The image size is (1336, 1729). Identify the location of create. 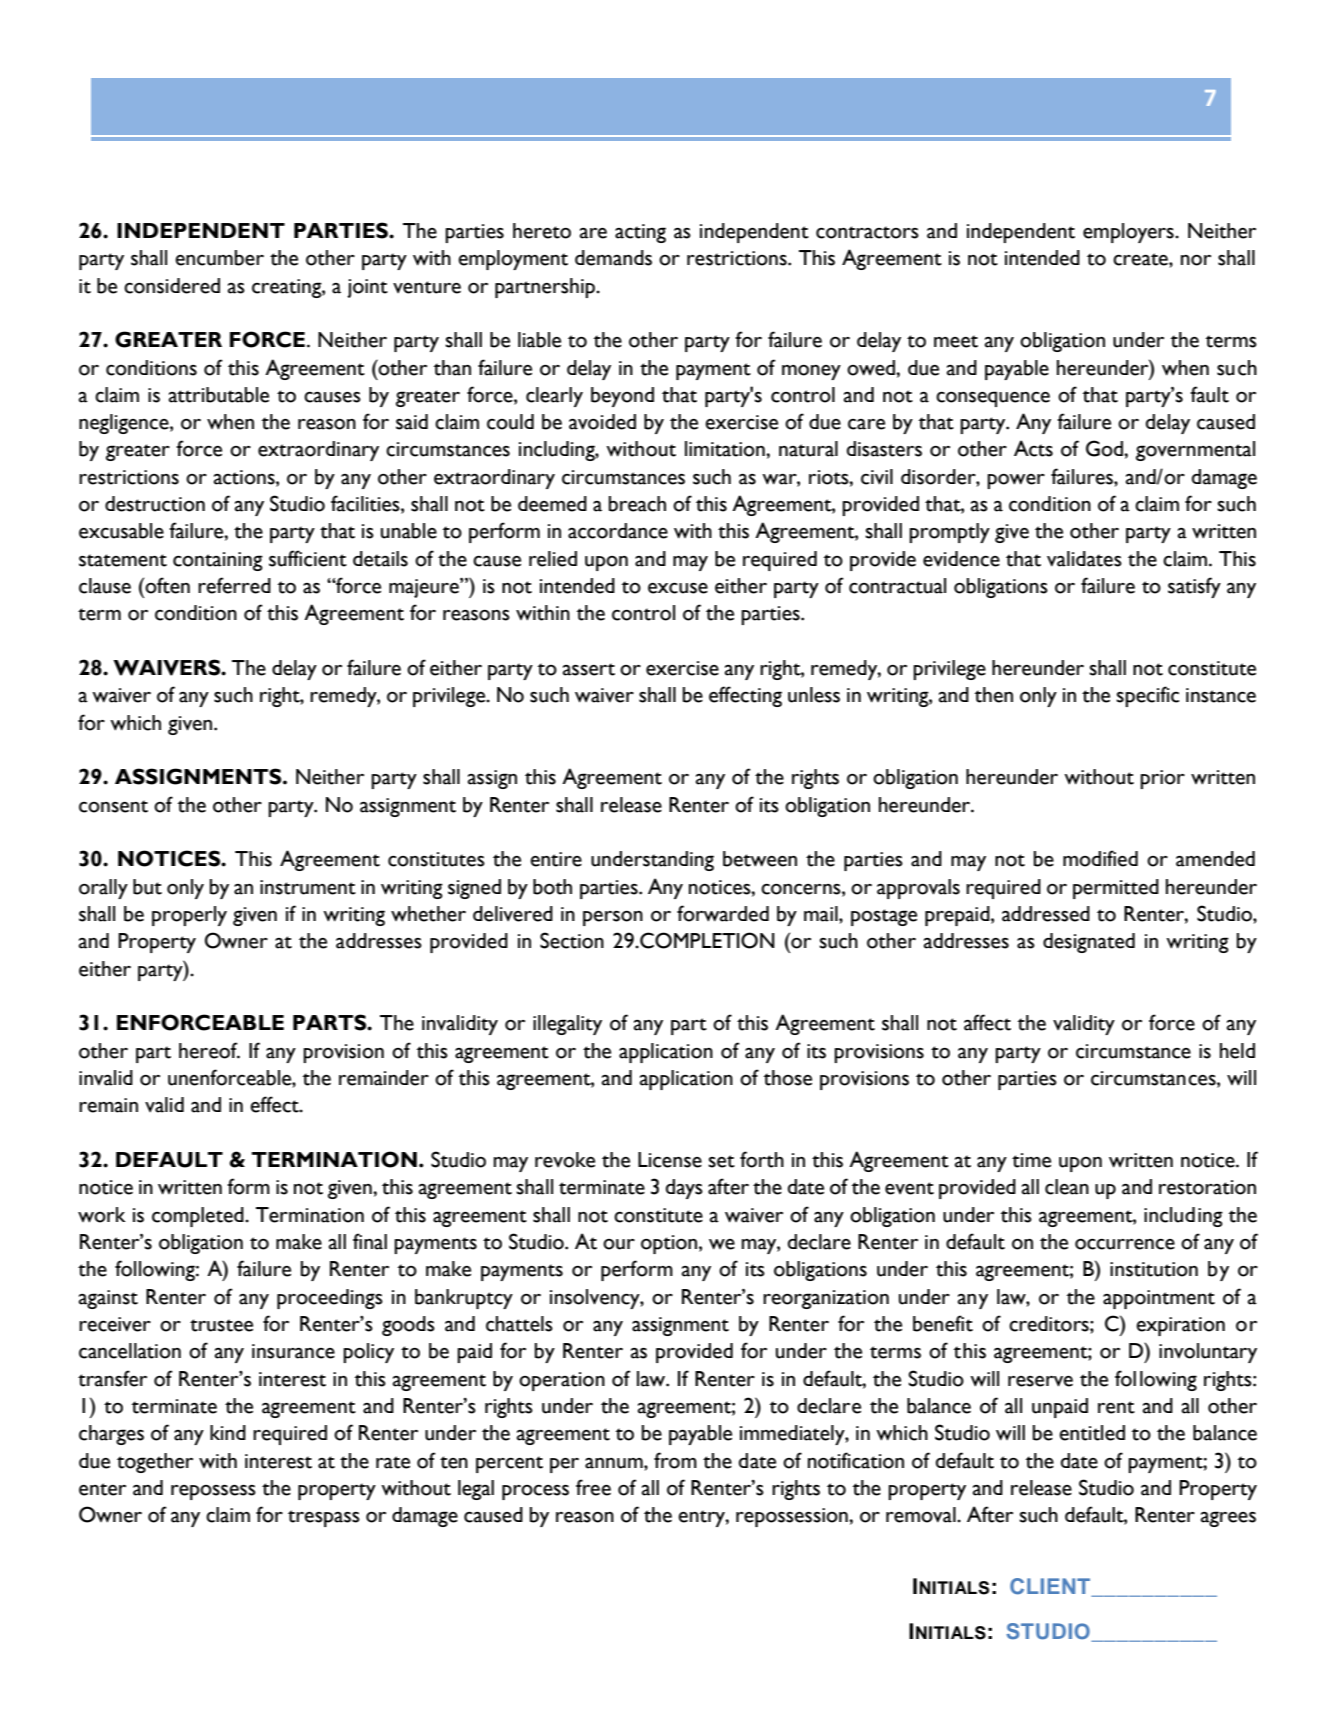
(1141, 259).
